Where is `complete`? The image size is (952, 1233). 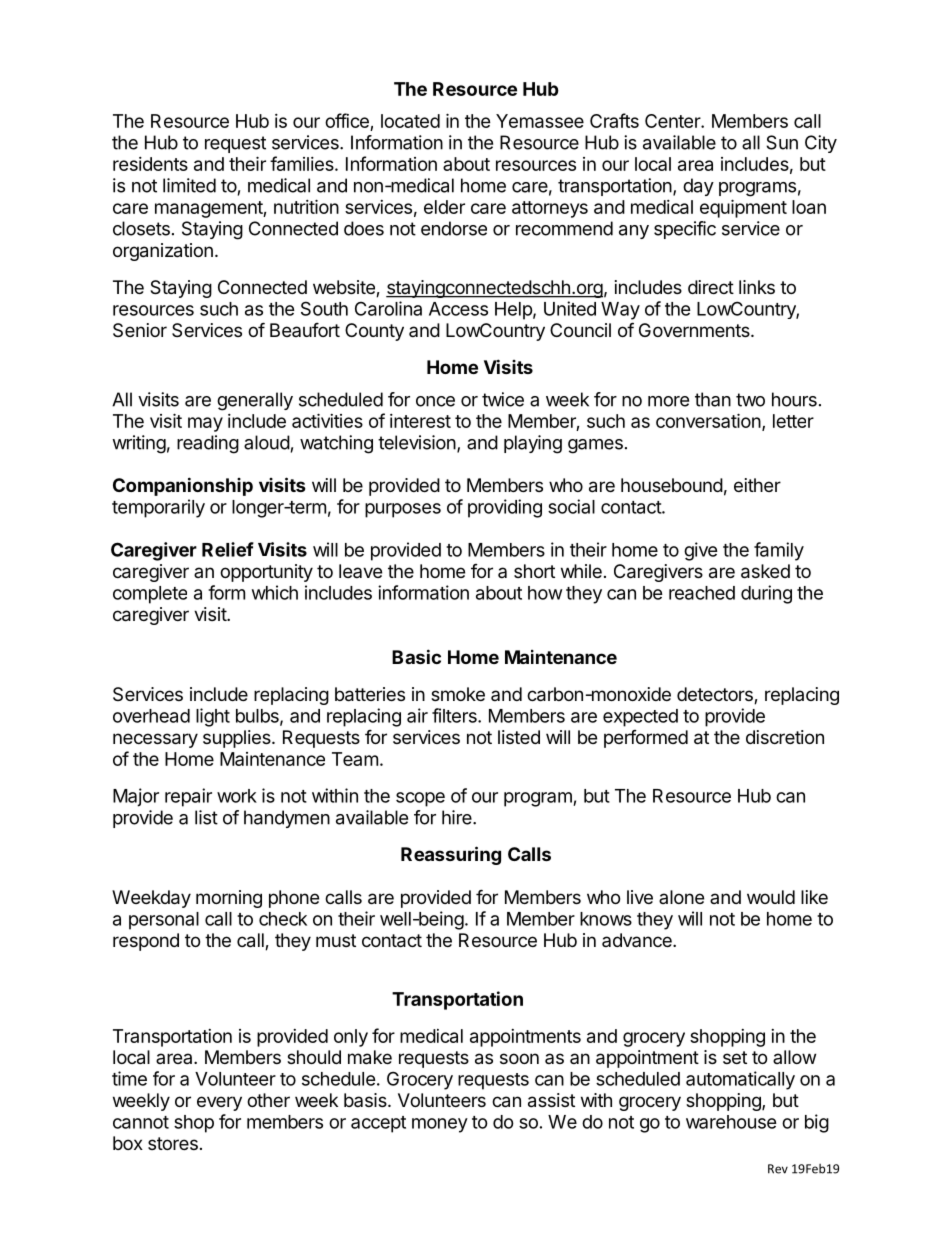
complete is located at coordinates (150, 595).
